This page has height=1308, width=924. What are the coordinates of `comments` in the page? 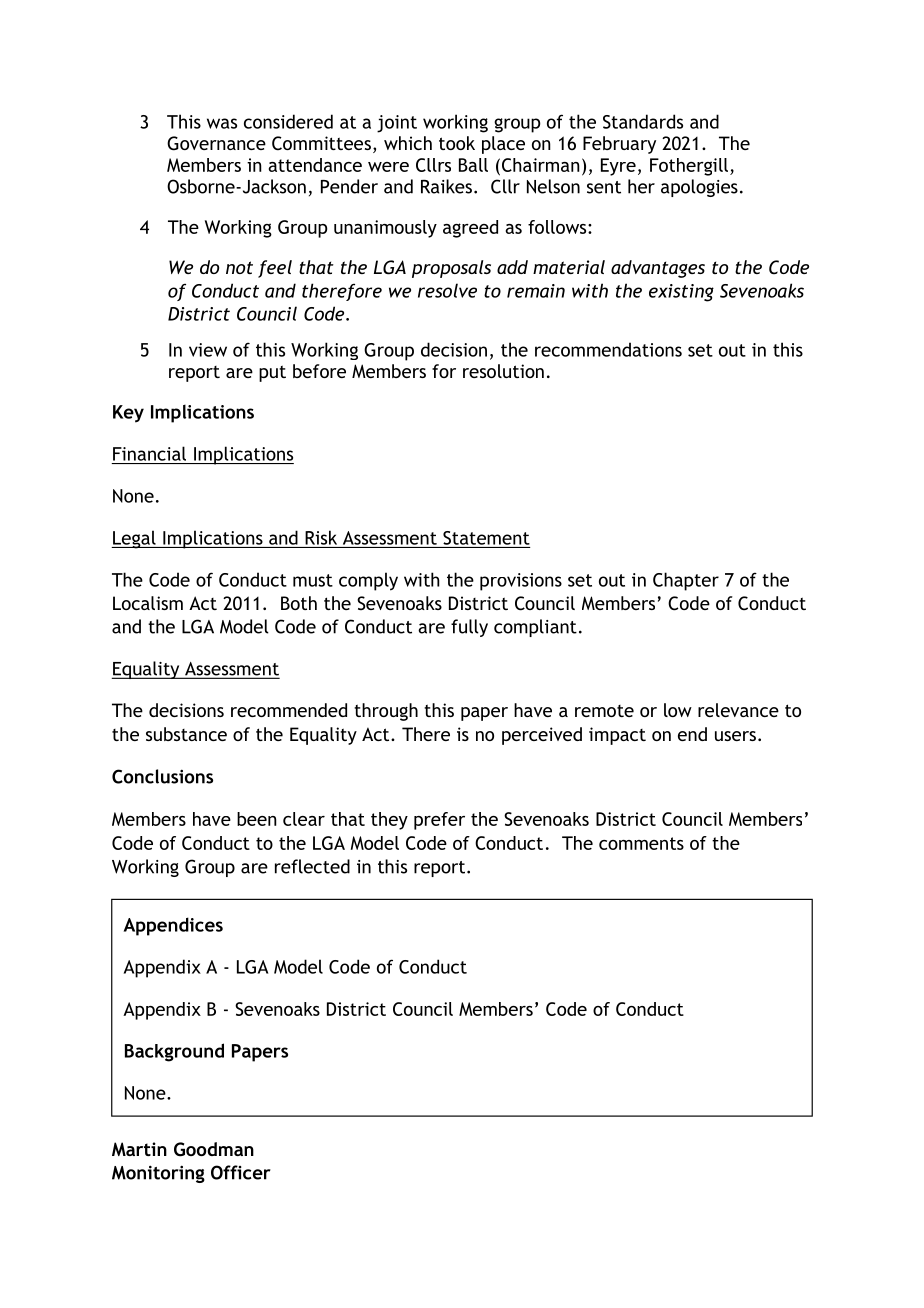 It's located at (641, 843).
